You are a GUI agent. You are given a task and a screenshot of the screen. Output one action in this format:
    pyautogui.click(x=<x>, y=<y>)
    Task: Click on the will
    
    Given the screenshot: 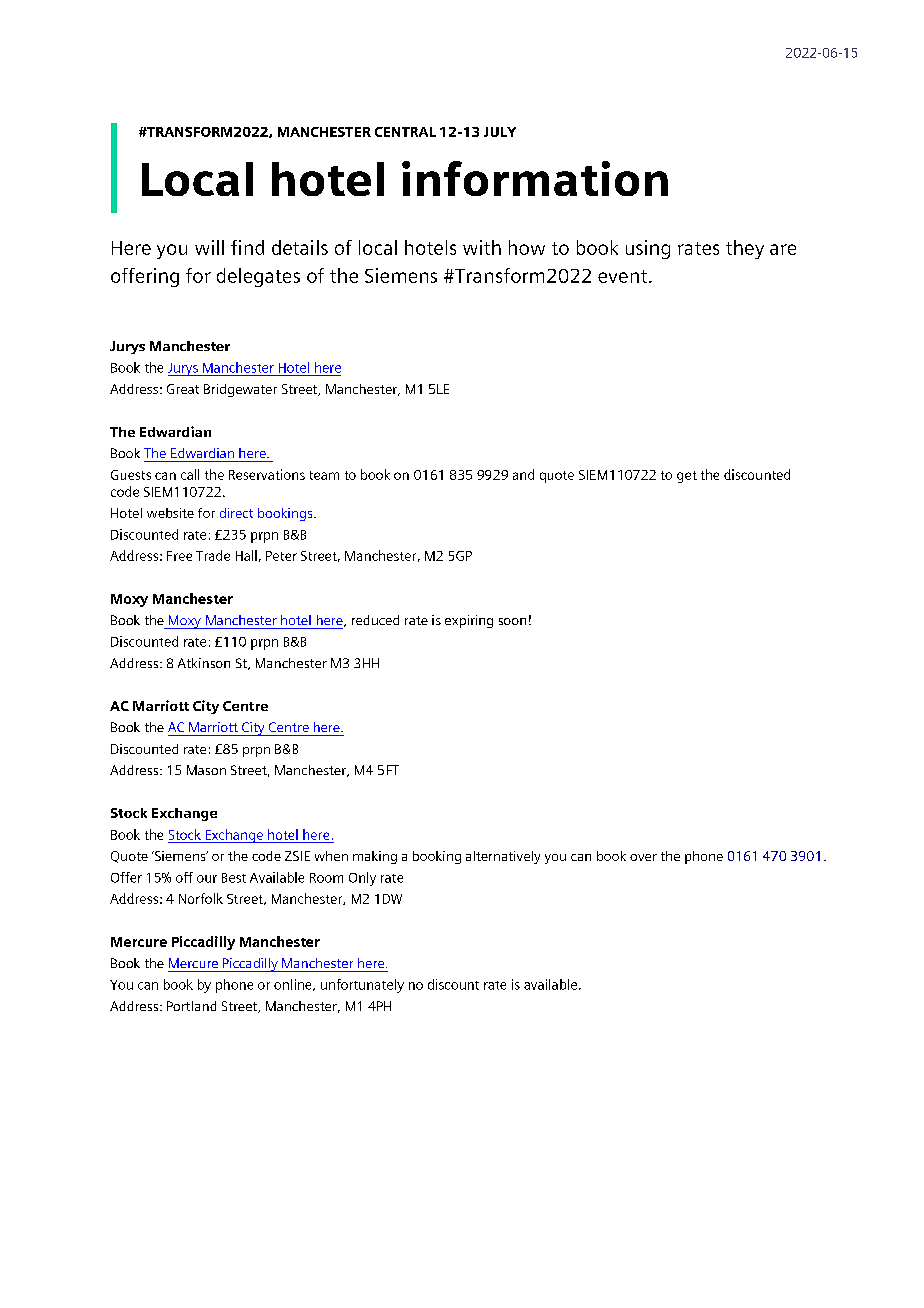 What is the action you would take?
    pyautogui.click(x=209, y=247)
